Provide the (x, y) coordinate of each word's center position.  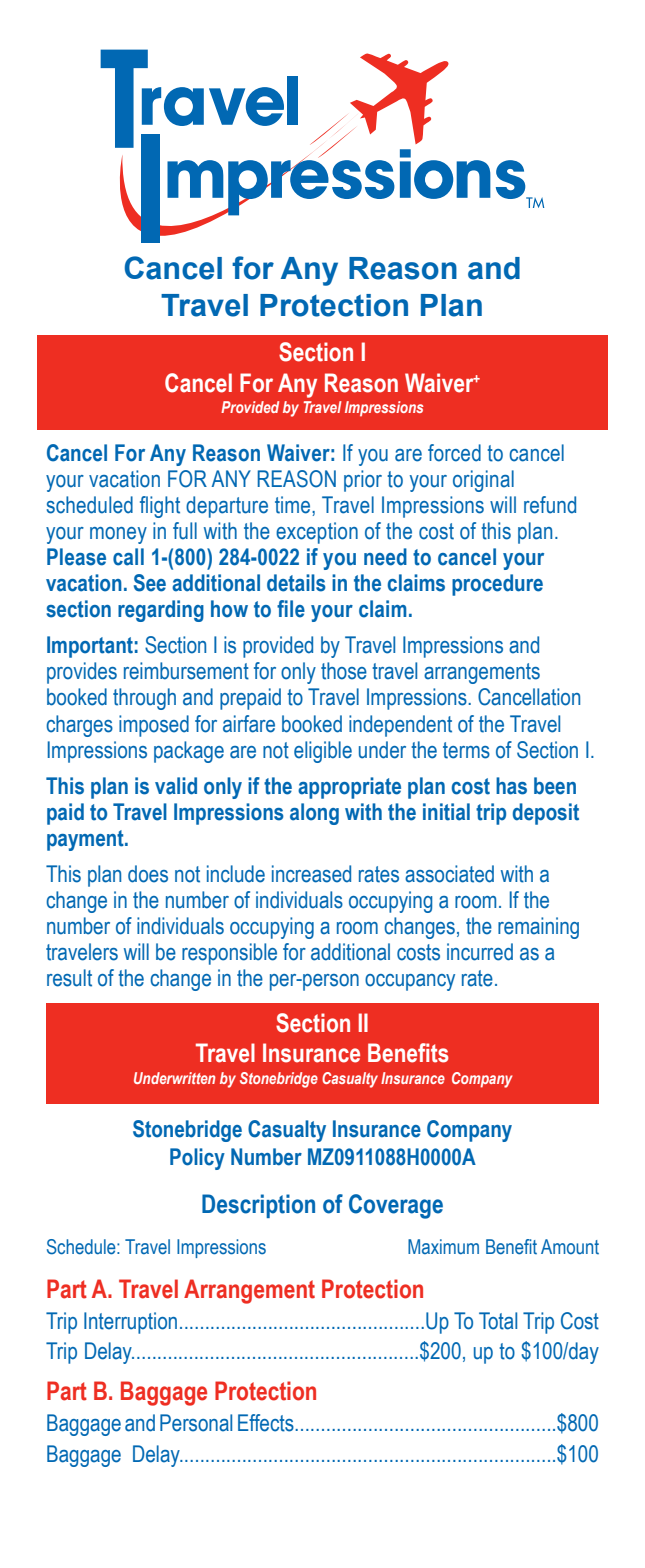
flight (160, 507)
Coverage (396, 1206)
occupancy (410, 982)
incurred (480, 952)
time (294, 505)
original (483, 481)
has (511, 786)
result (69, 978)
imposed (154, 726)
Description (258, 1206)
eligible (323, 752)
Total (498, 1321)
